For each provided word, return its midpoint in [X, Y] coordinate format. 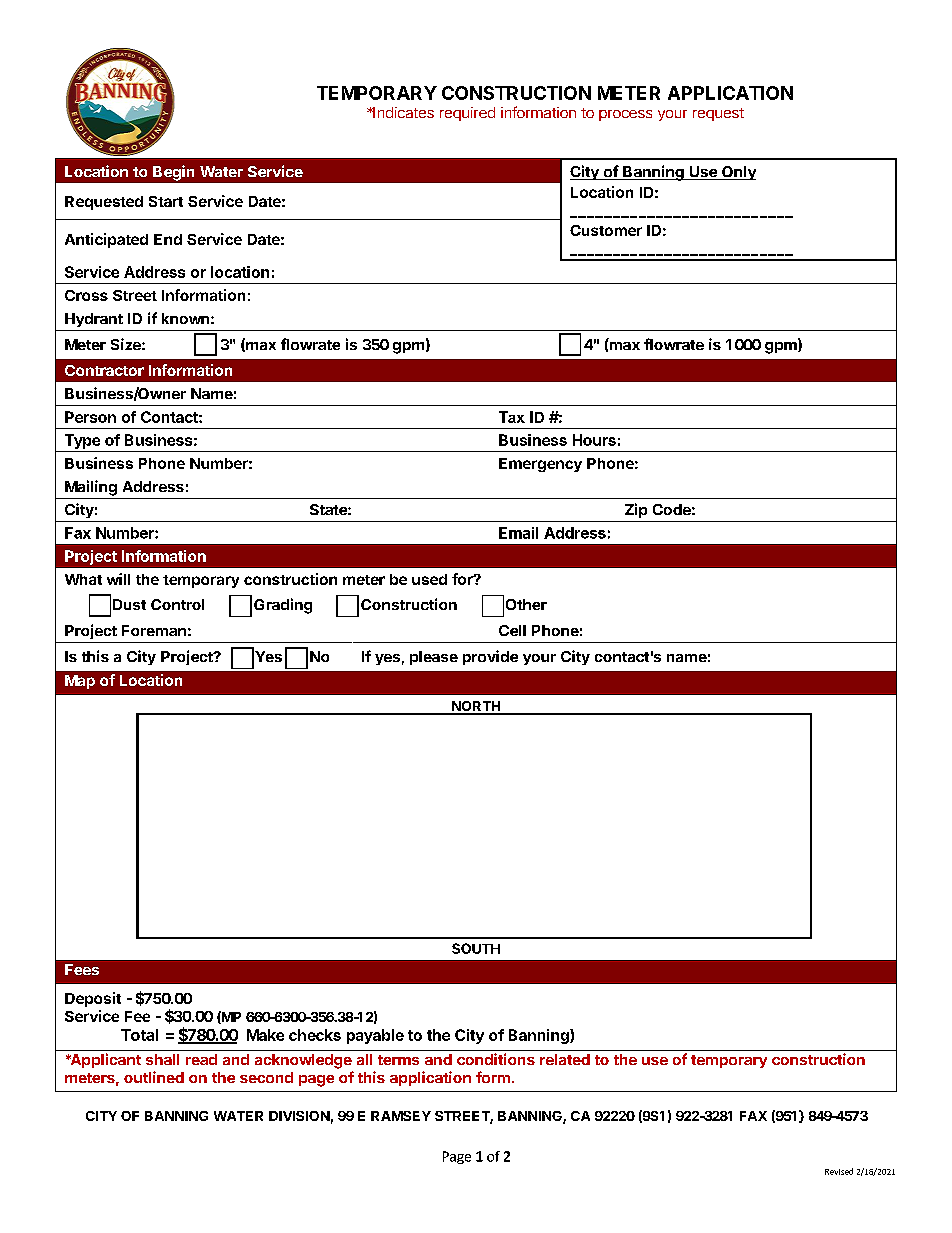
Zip [636, 510]
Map [80, 682]
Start [166, 201]
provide [490, 657]
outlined [154, 1077]
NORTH [476, 707]
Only [738, 173]
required [467, 114]
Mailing [91, 488]
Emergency [540, 465]
